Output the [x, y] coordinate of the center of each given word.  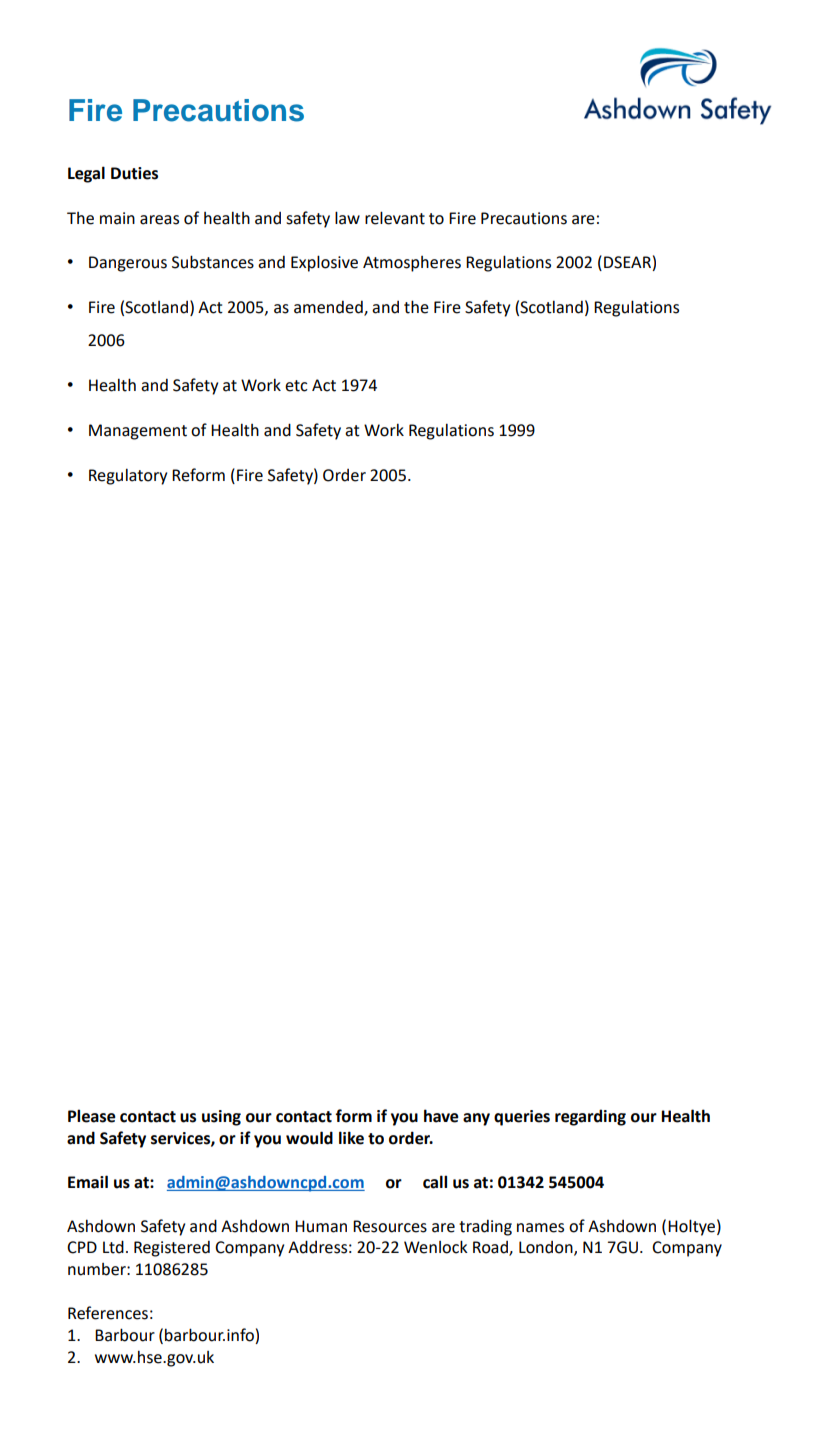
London [547, 1248]
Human [321, 1226]
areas [159, 220]
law [347, 218]
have [441, 1116]
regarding [590, 1117]
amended [329, 308]
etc [296, 386]
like [351, 1138]
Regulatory [128, 476]
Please [92, 1116]
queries [522, 1118]
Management [138, 432]
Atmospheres [412, 264]
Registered [172, 1249]
